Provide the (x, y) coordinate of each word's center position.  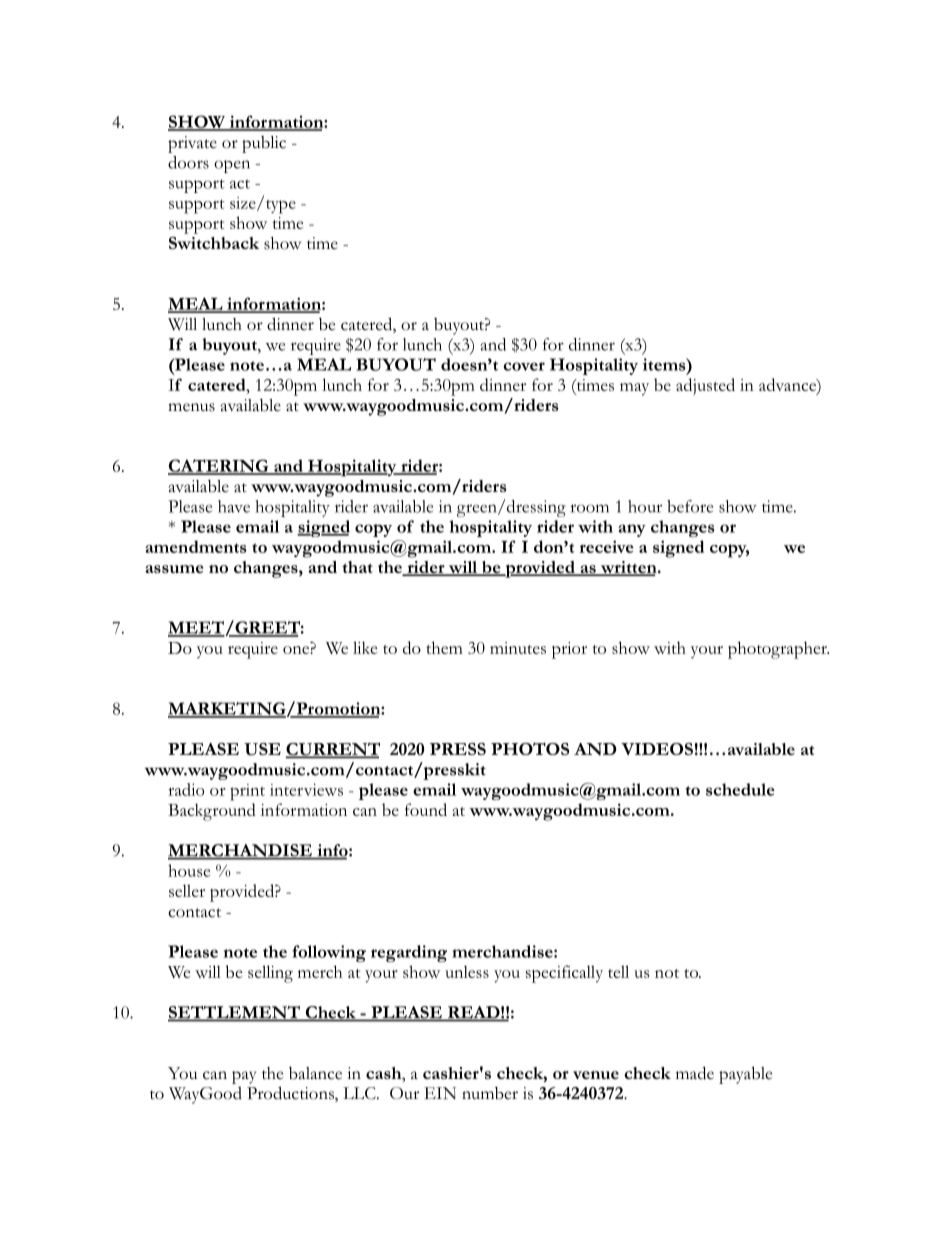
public (264, 144)
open (232, 166)
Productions (291, 1094)
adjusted (705, 387)
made (695, 1073)
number (490, 1093)
